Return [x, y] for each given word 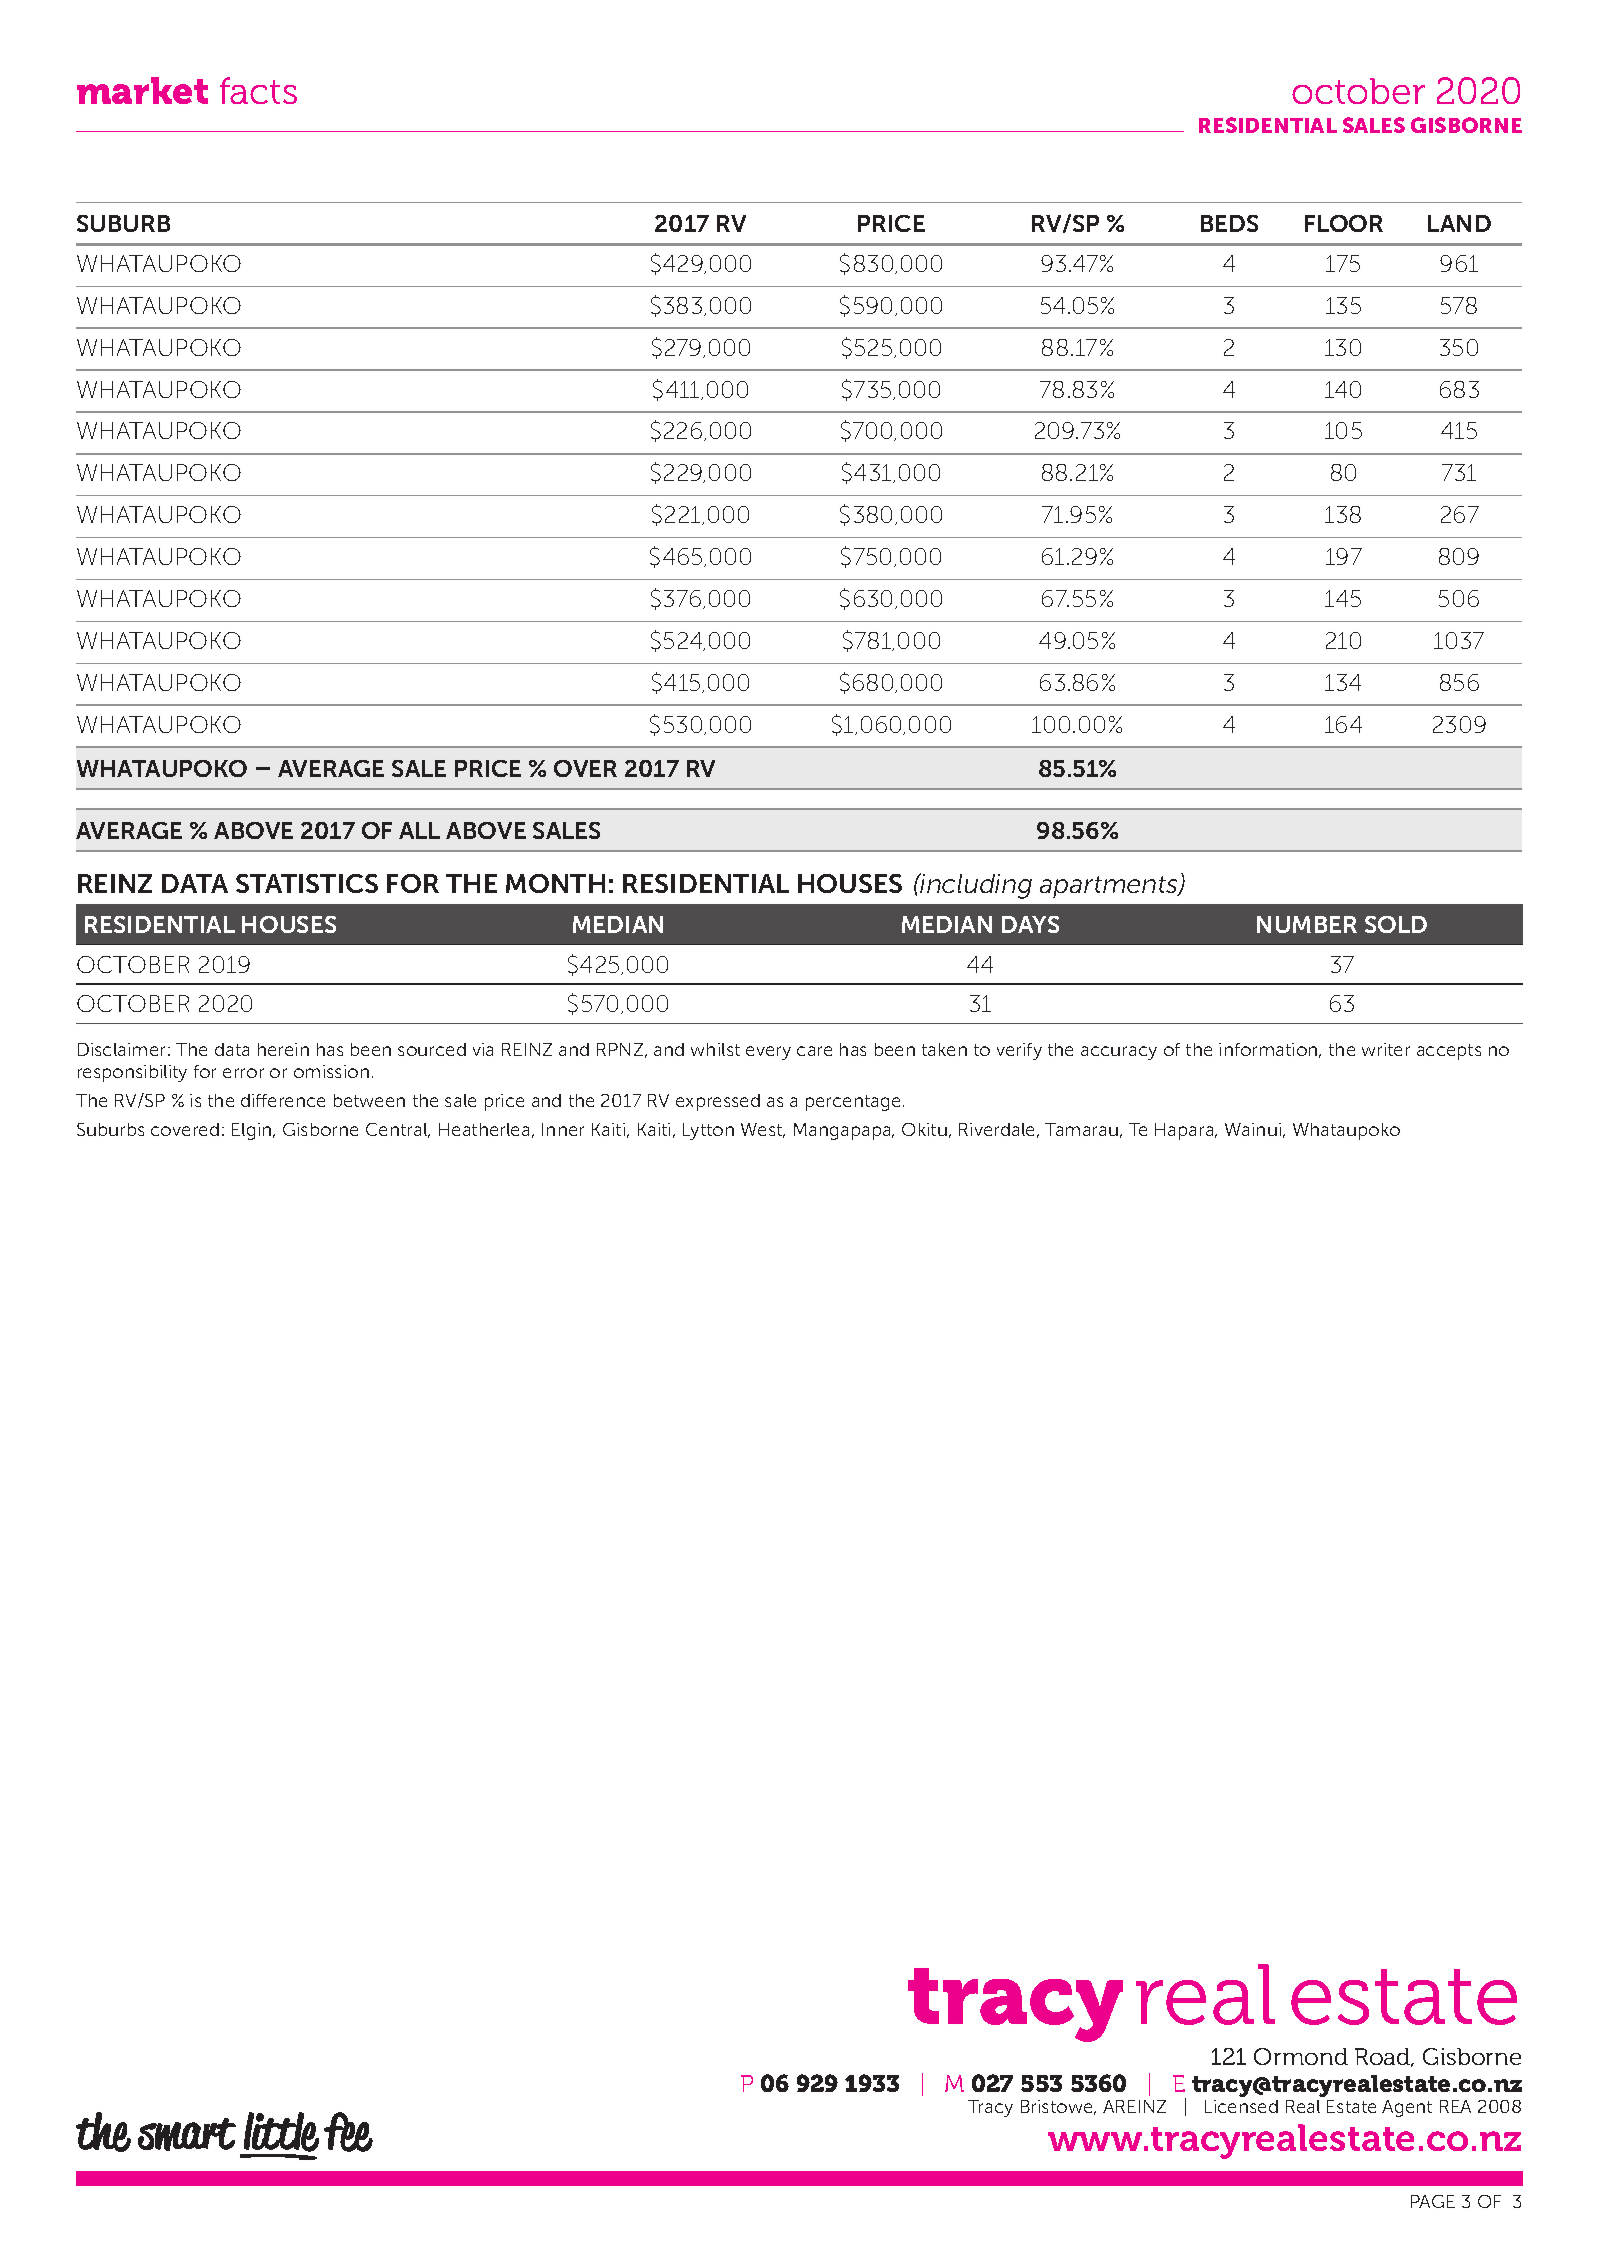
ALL [419, 830]
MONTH [555, 883]
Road [1384, 2057]
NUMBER [1307, 924]
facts [258, 90]
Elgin [253, 1131]
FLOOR [1344, 223]
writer [1386, 1049]
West [763, 1130]
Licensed [1241, 2106]
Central [398, 1130]
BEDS [1229, 223]
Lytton [708, 1131]
